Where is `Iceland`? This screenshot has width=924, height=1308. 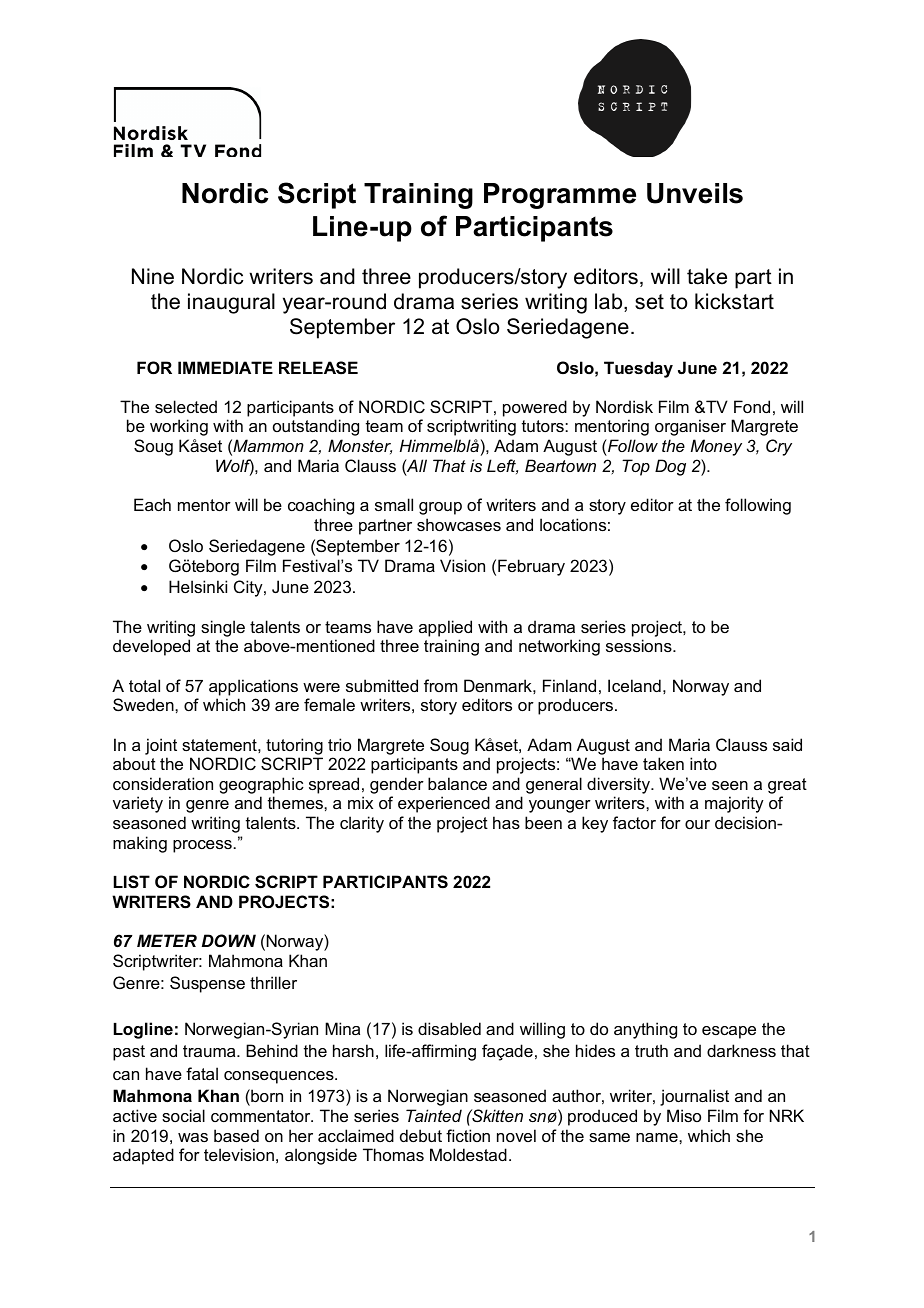 Iceland is located at coordinates (634, 685).
